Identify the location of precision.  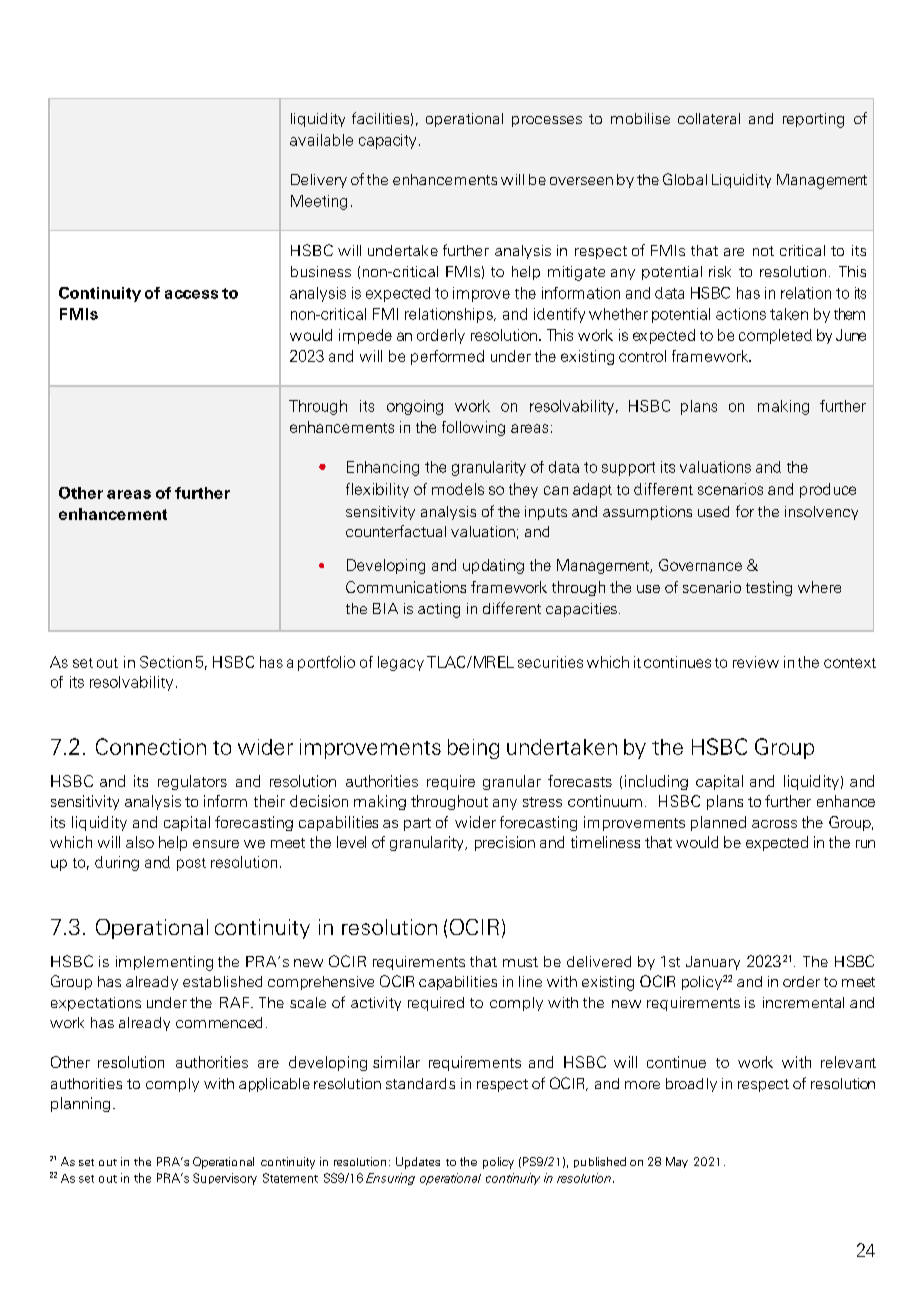
(505, 843).
